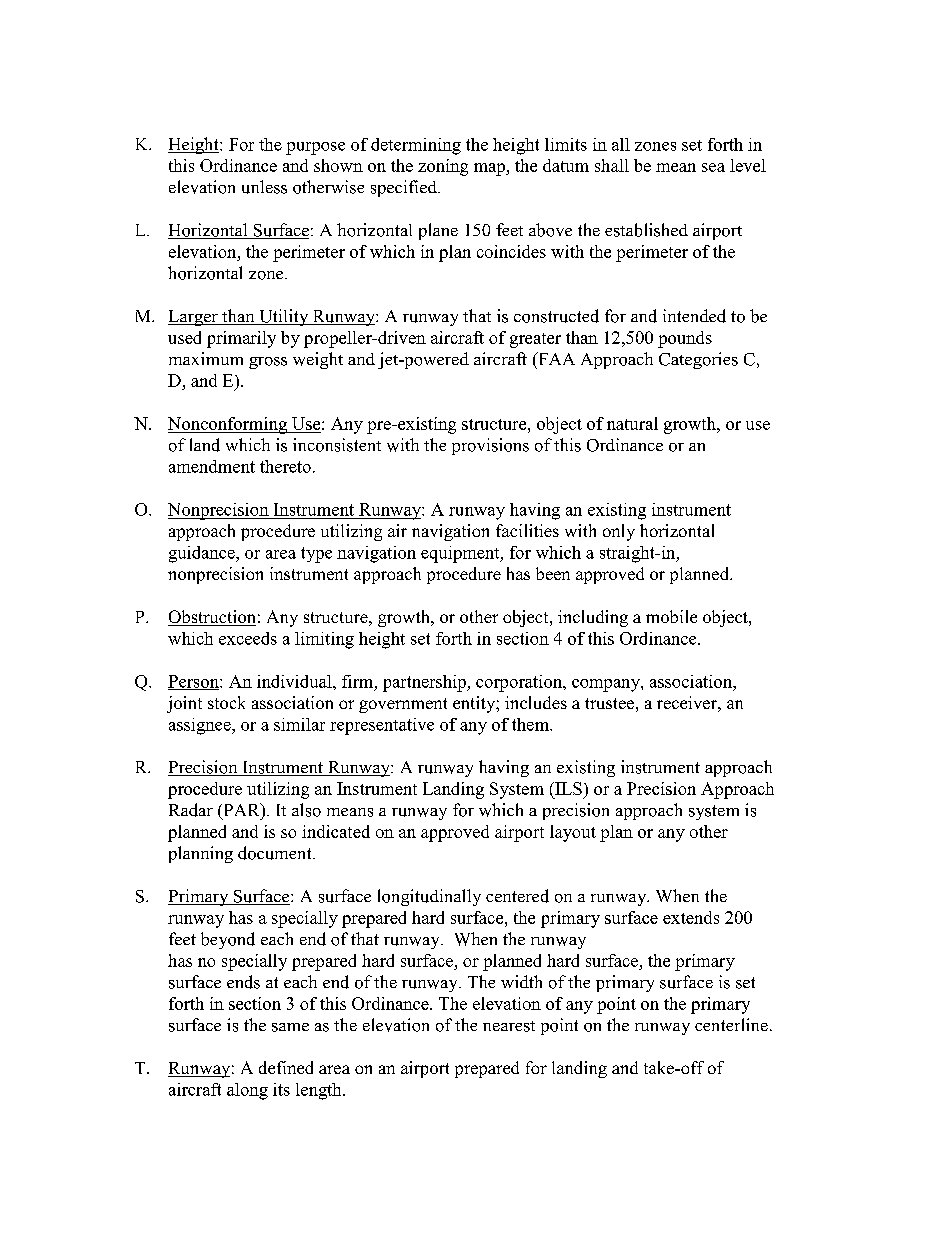 This page has height=1233, width=952. I want to click on mobile, so click(671, 616).
